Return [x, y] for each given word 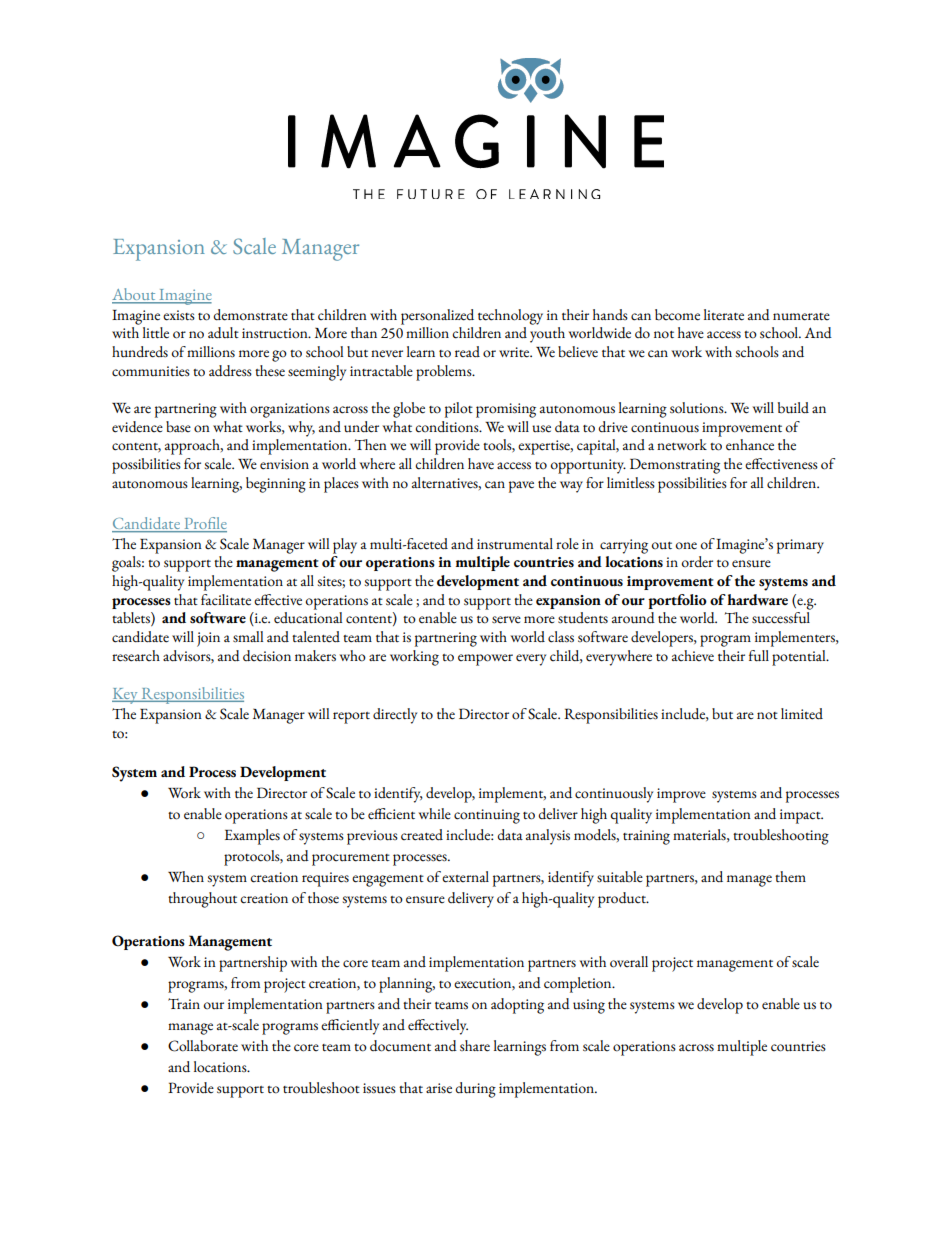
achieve [693, 656]
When [186, 877]
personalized [437, 317]
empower [485, 660]
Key [126, 696]
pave [521, 487]
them [790, 877]
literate [724, 315]
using [589, 1006]
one [686, 546]
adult [223, 332]
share [475, 1046]
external [465, 877]
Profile [204, 524]
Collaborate [203, 1046]
